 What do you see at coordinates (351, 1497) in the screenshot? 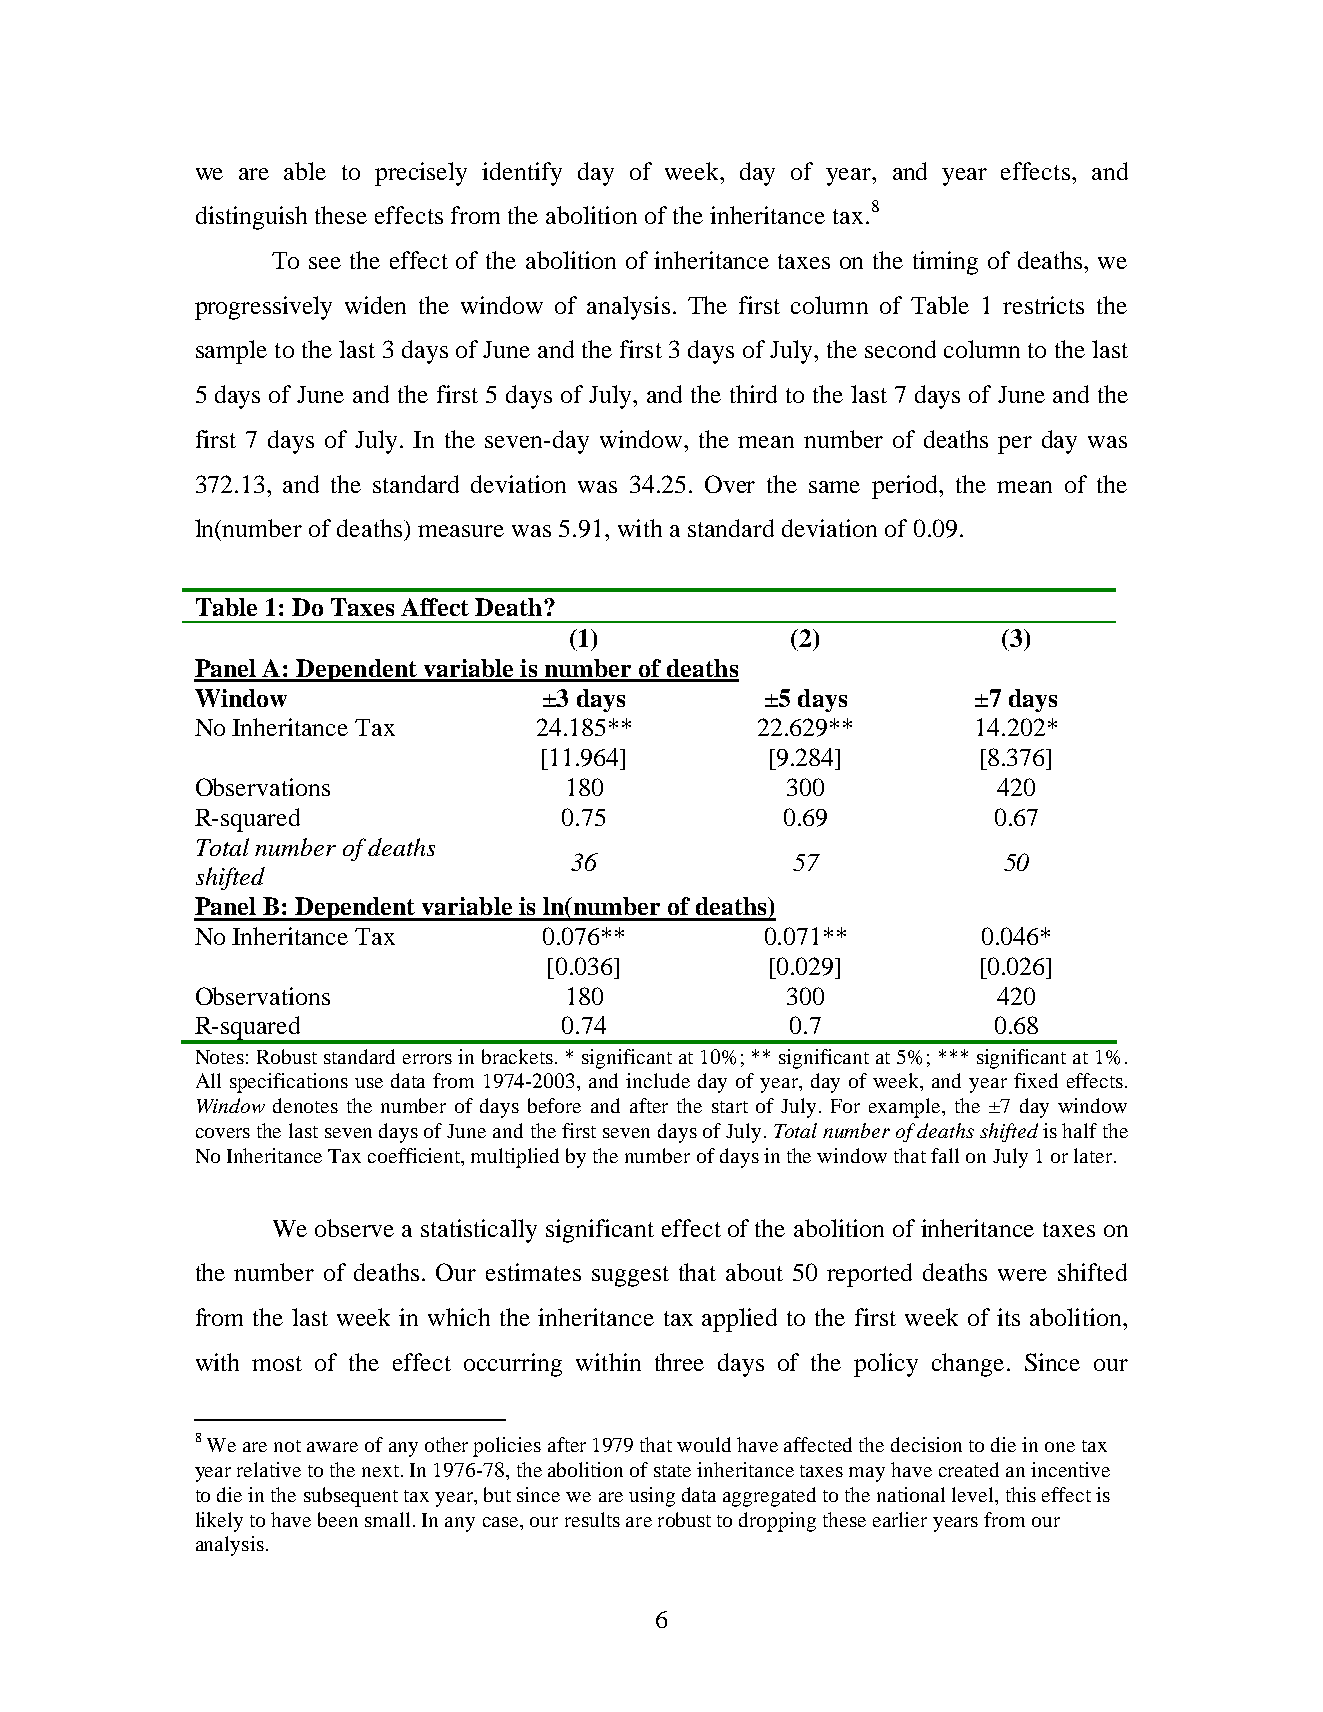
I see `subsequent` at bounding box center [351, 1497].
